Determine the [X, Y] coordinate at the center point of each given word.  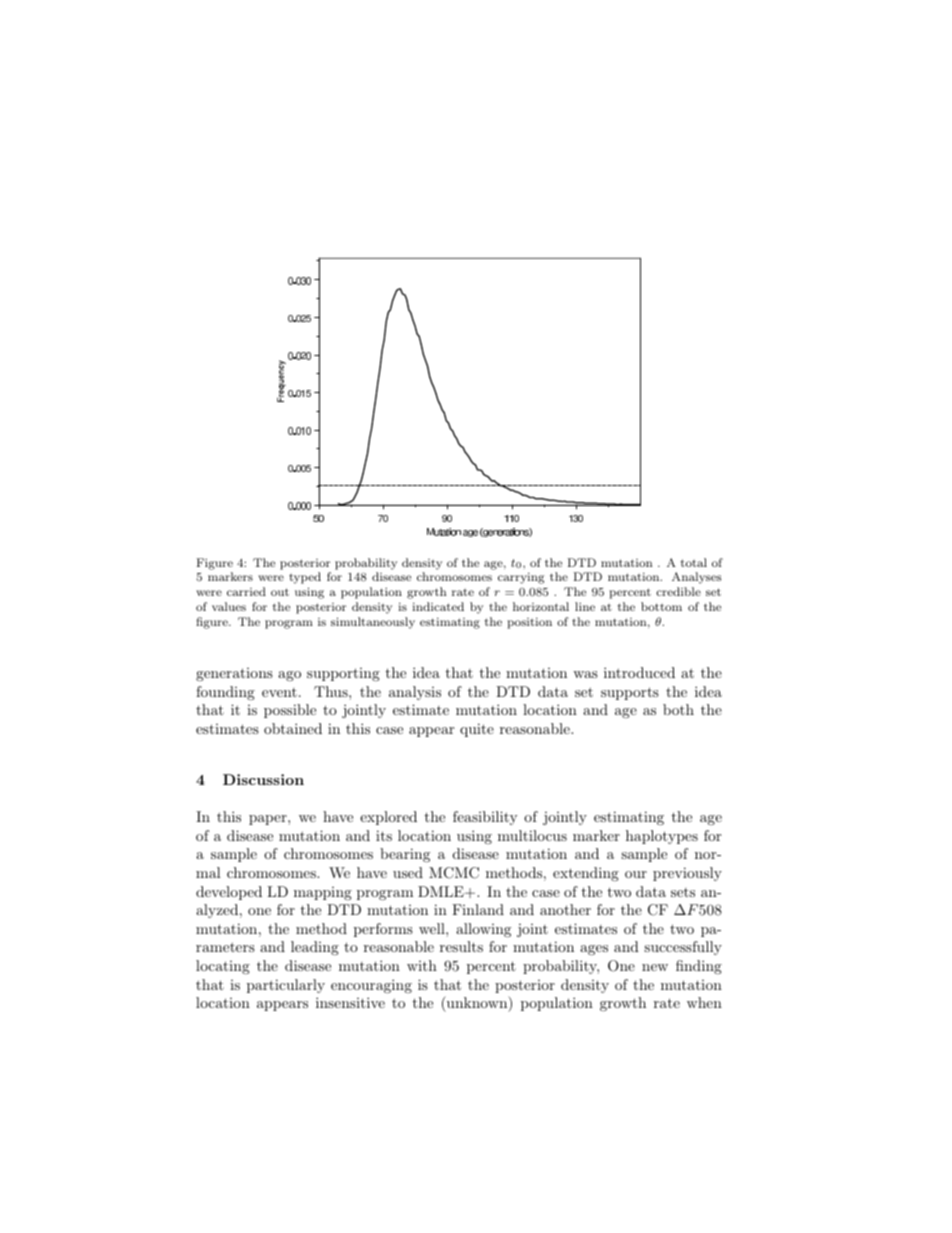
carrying [521, 578]
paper [269, 820]
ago [289, 676]
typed [305, 578]
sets [683, 892]
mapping [323, 893]
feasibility [485, 818]
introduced [639, 672]
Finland [478, 909]
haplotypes [662, 837]
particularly [286, 986]
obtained [293, 728]
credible [678, 591]
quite [477, 730]
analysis [415, 693]
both [678, 709]
